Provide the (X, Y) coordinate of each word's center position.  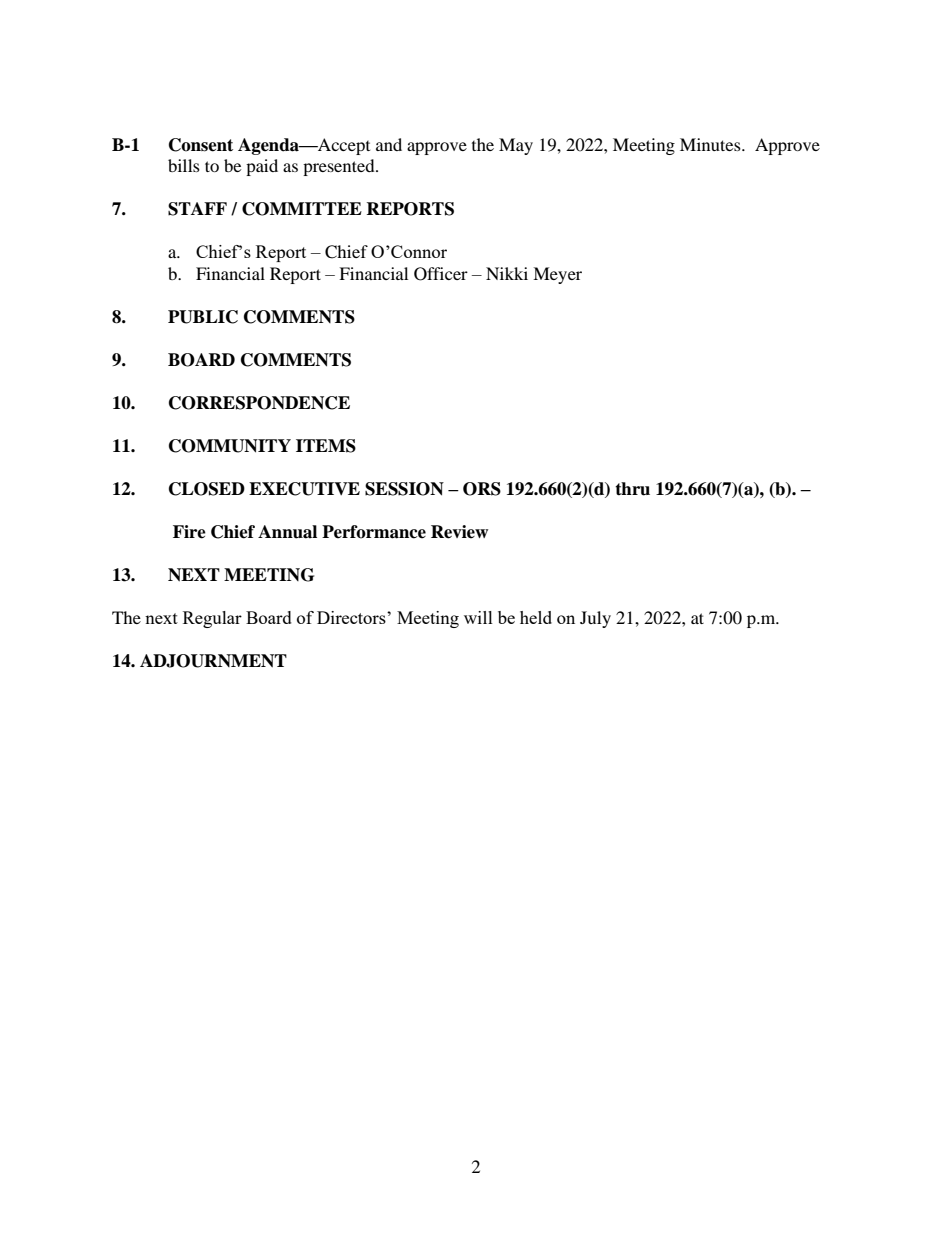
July (595, 619)
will (478, 617)
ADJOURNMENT (213, 661)
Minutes (711, 144)
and (389, 144)
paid (262, 167)
